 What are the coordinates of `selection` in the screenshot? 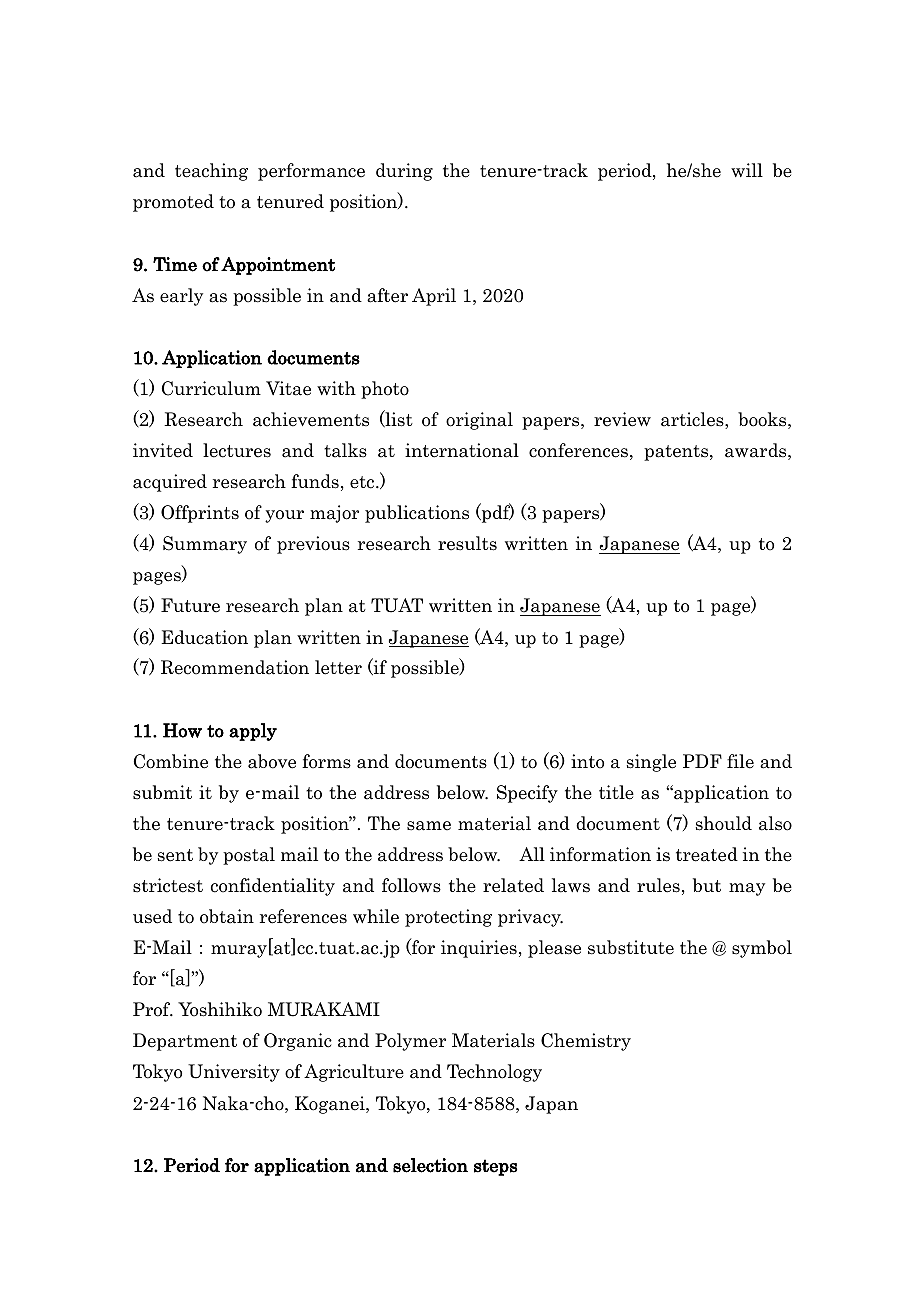 It's located at (430, 1165).
